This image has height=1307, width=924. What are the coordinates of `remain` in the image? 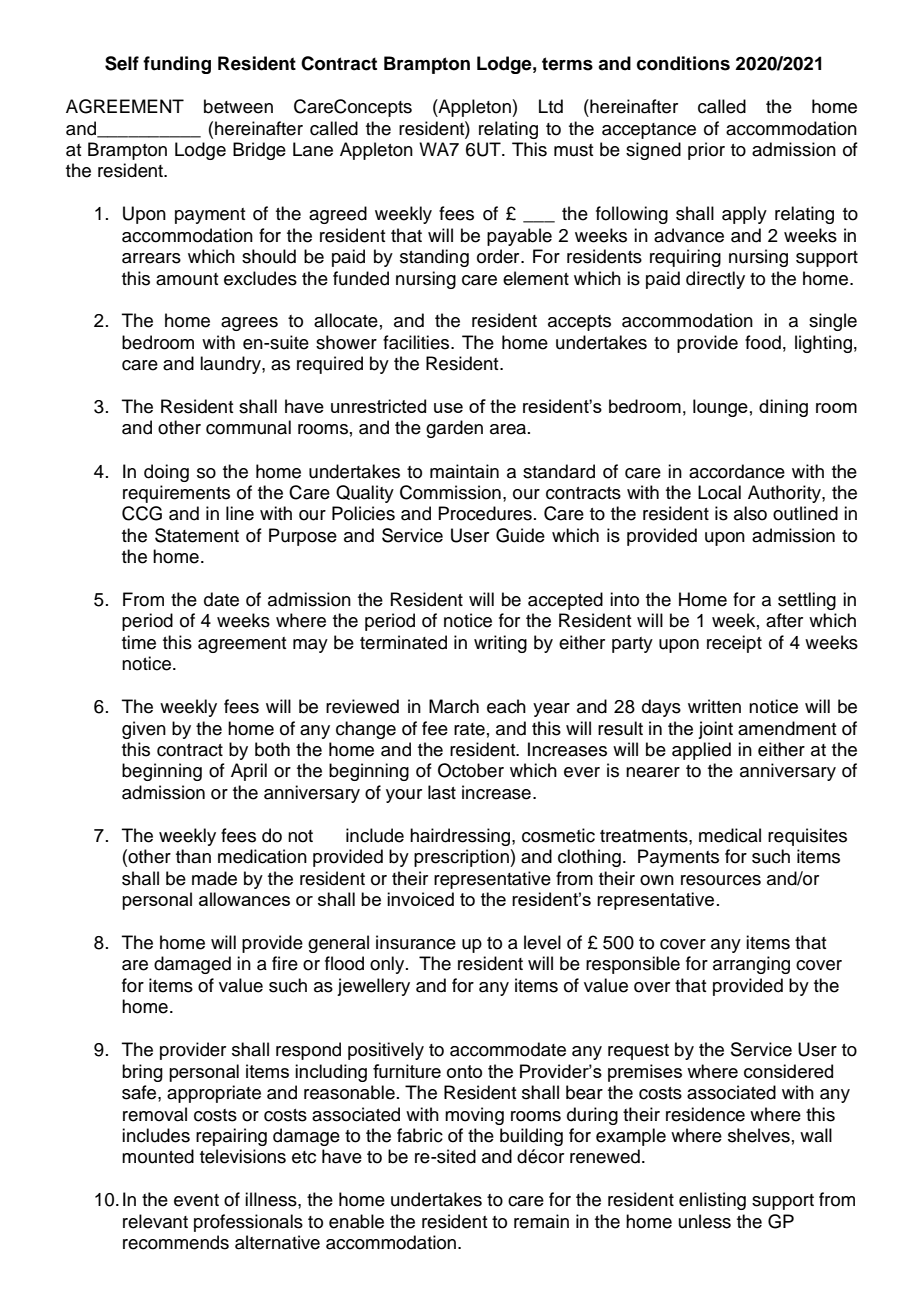 It's located at (541, 1221).
